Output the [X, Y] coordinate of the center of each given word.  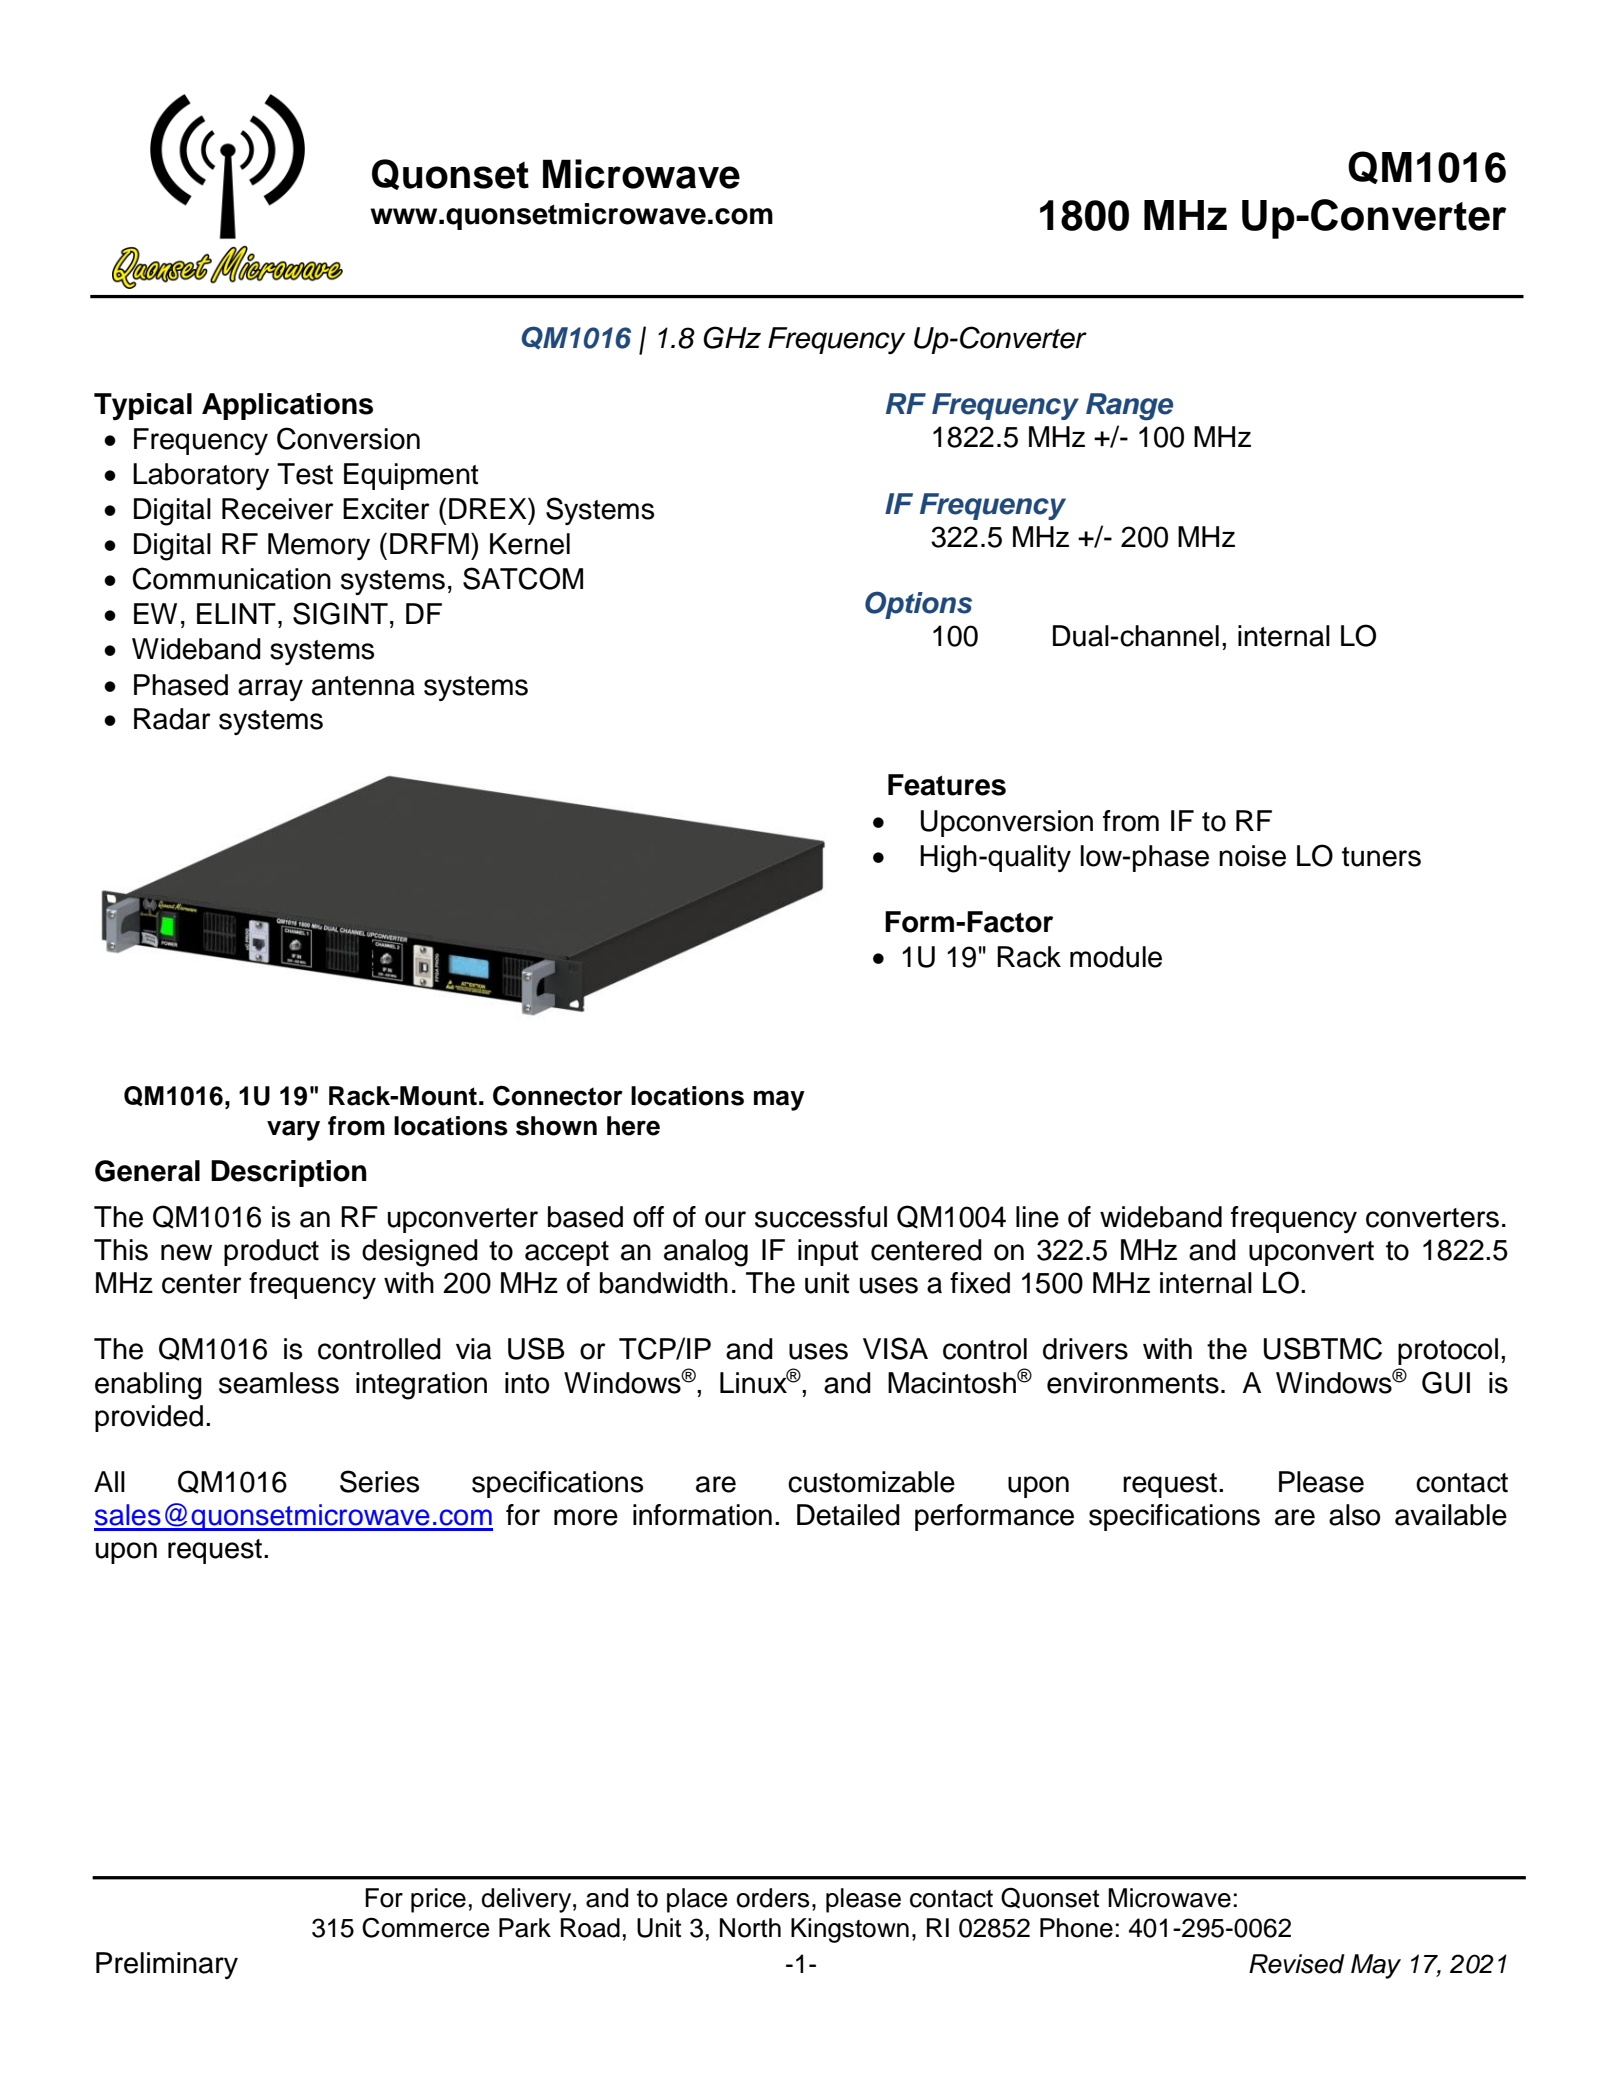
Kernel [530, 544]
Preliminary [167, 1965]
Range [1129, 407]
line [1037, 1217]
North [750, 1928]
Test [305, 474]
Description [289, 1173]
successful [821, 1217]
